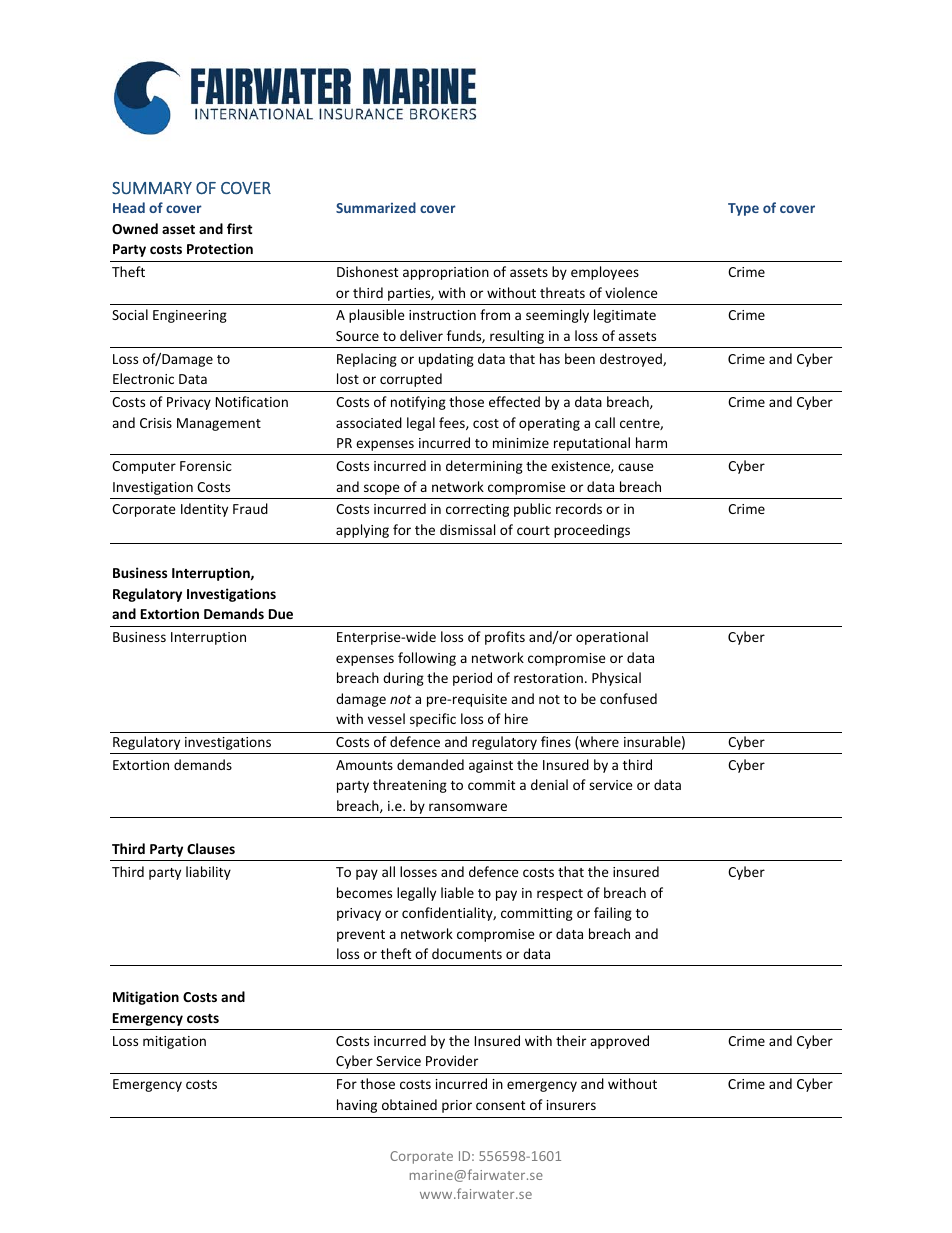  Describe the element at coordinates (410, 786) in the document. I see `threatening` at that location.
